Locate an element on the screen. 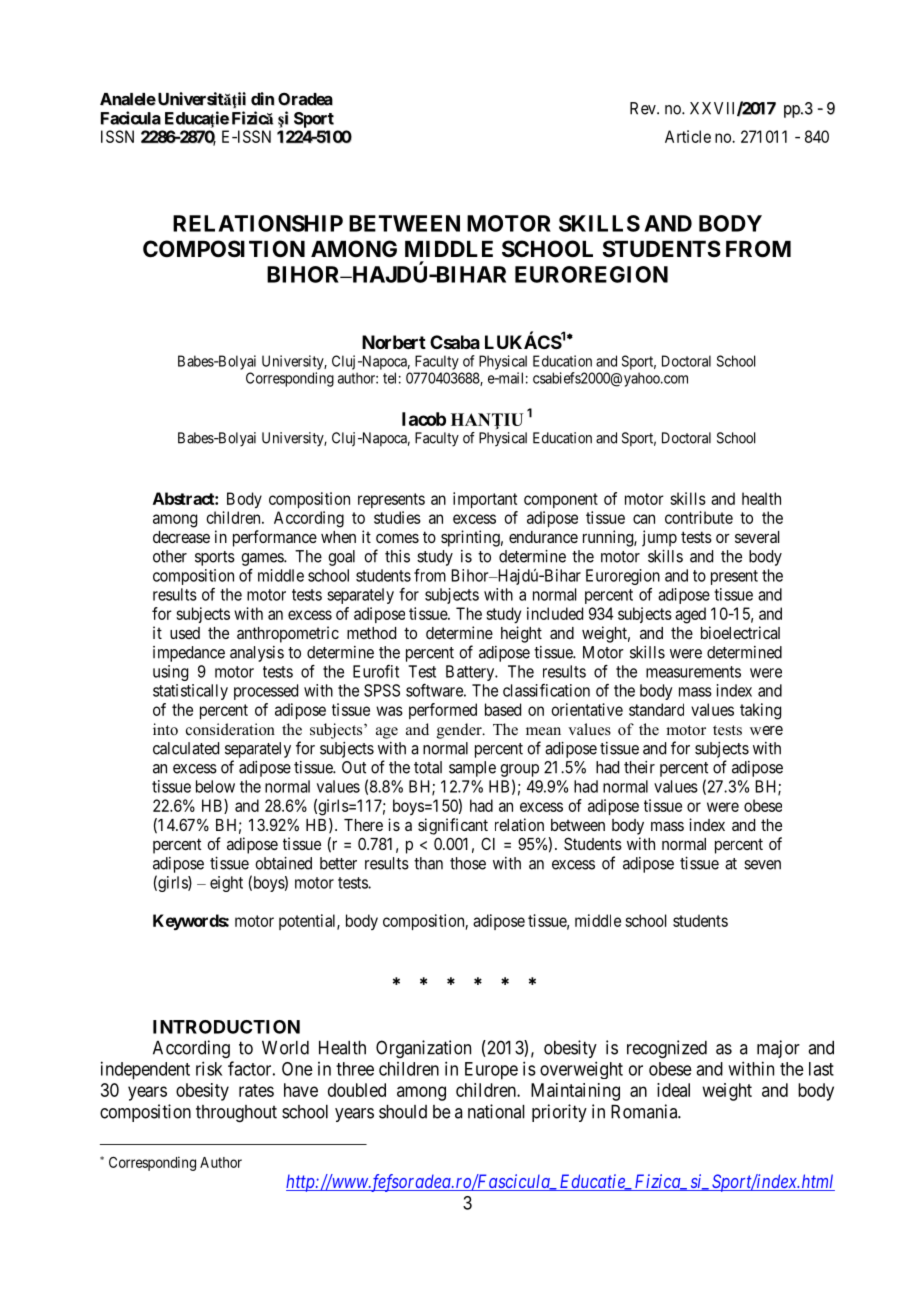 The height and width of the screenshot is (1314, 924). Abstract is located at coordinates (184, 498).
